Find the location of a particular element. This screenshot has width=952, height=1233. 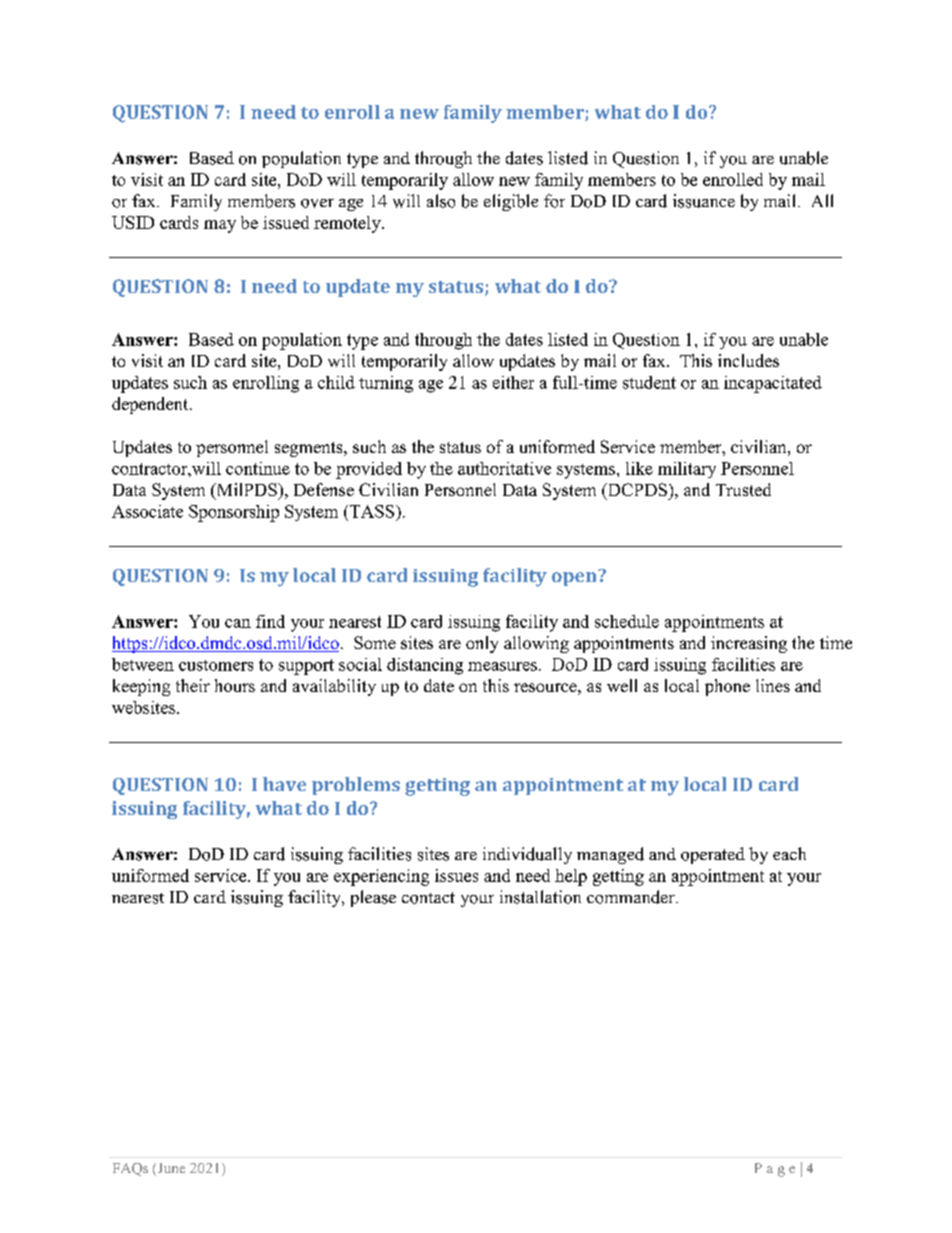

issuance is located at coordinates (704, 201).
